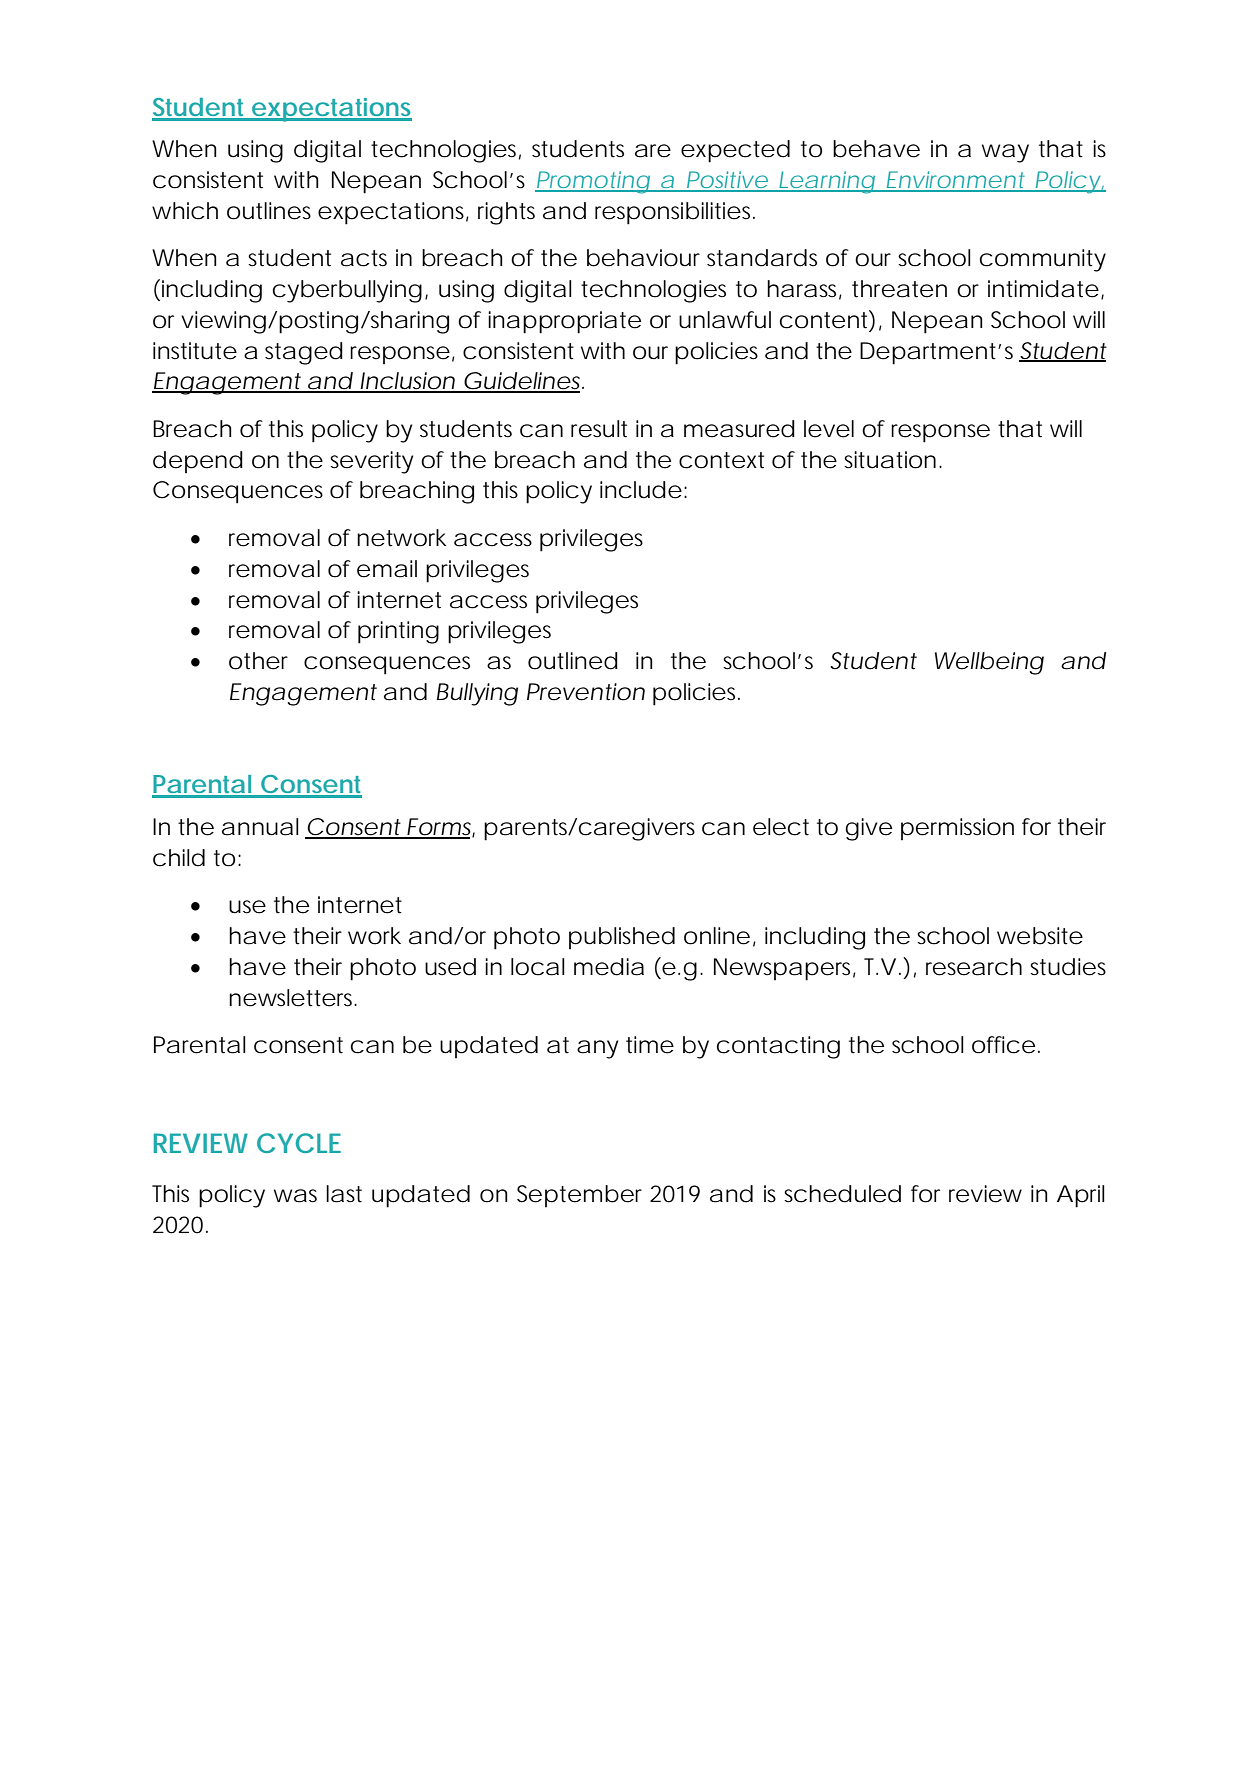  I want to click on other, so click(258, 661).
